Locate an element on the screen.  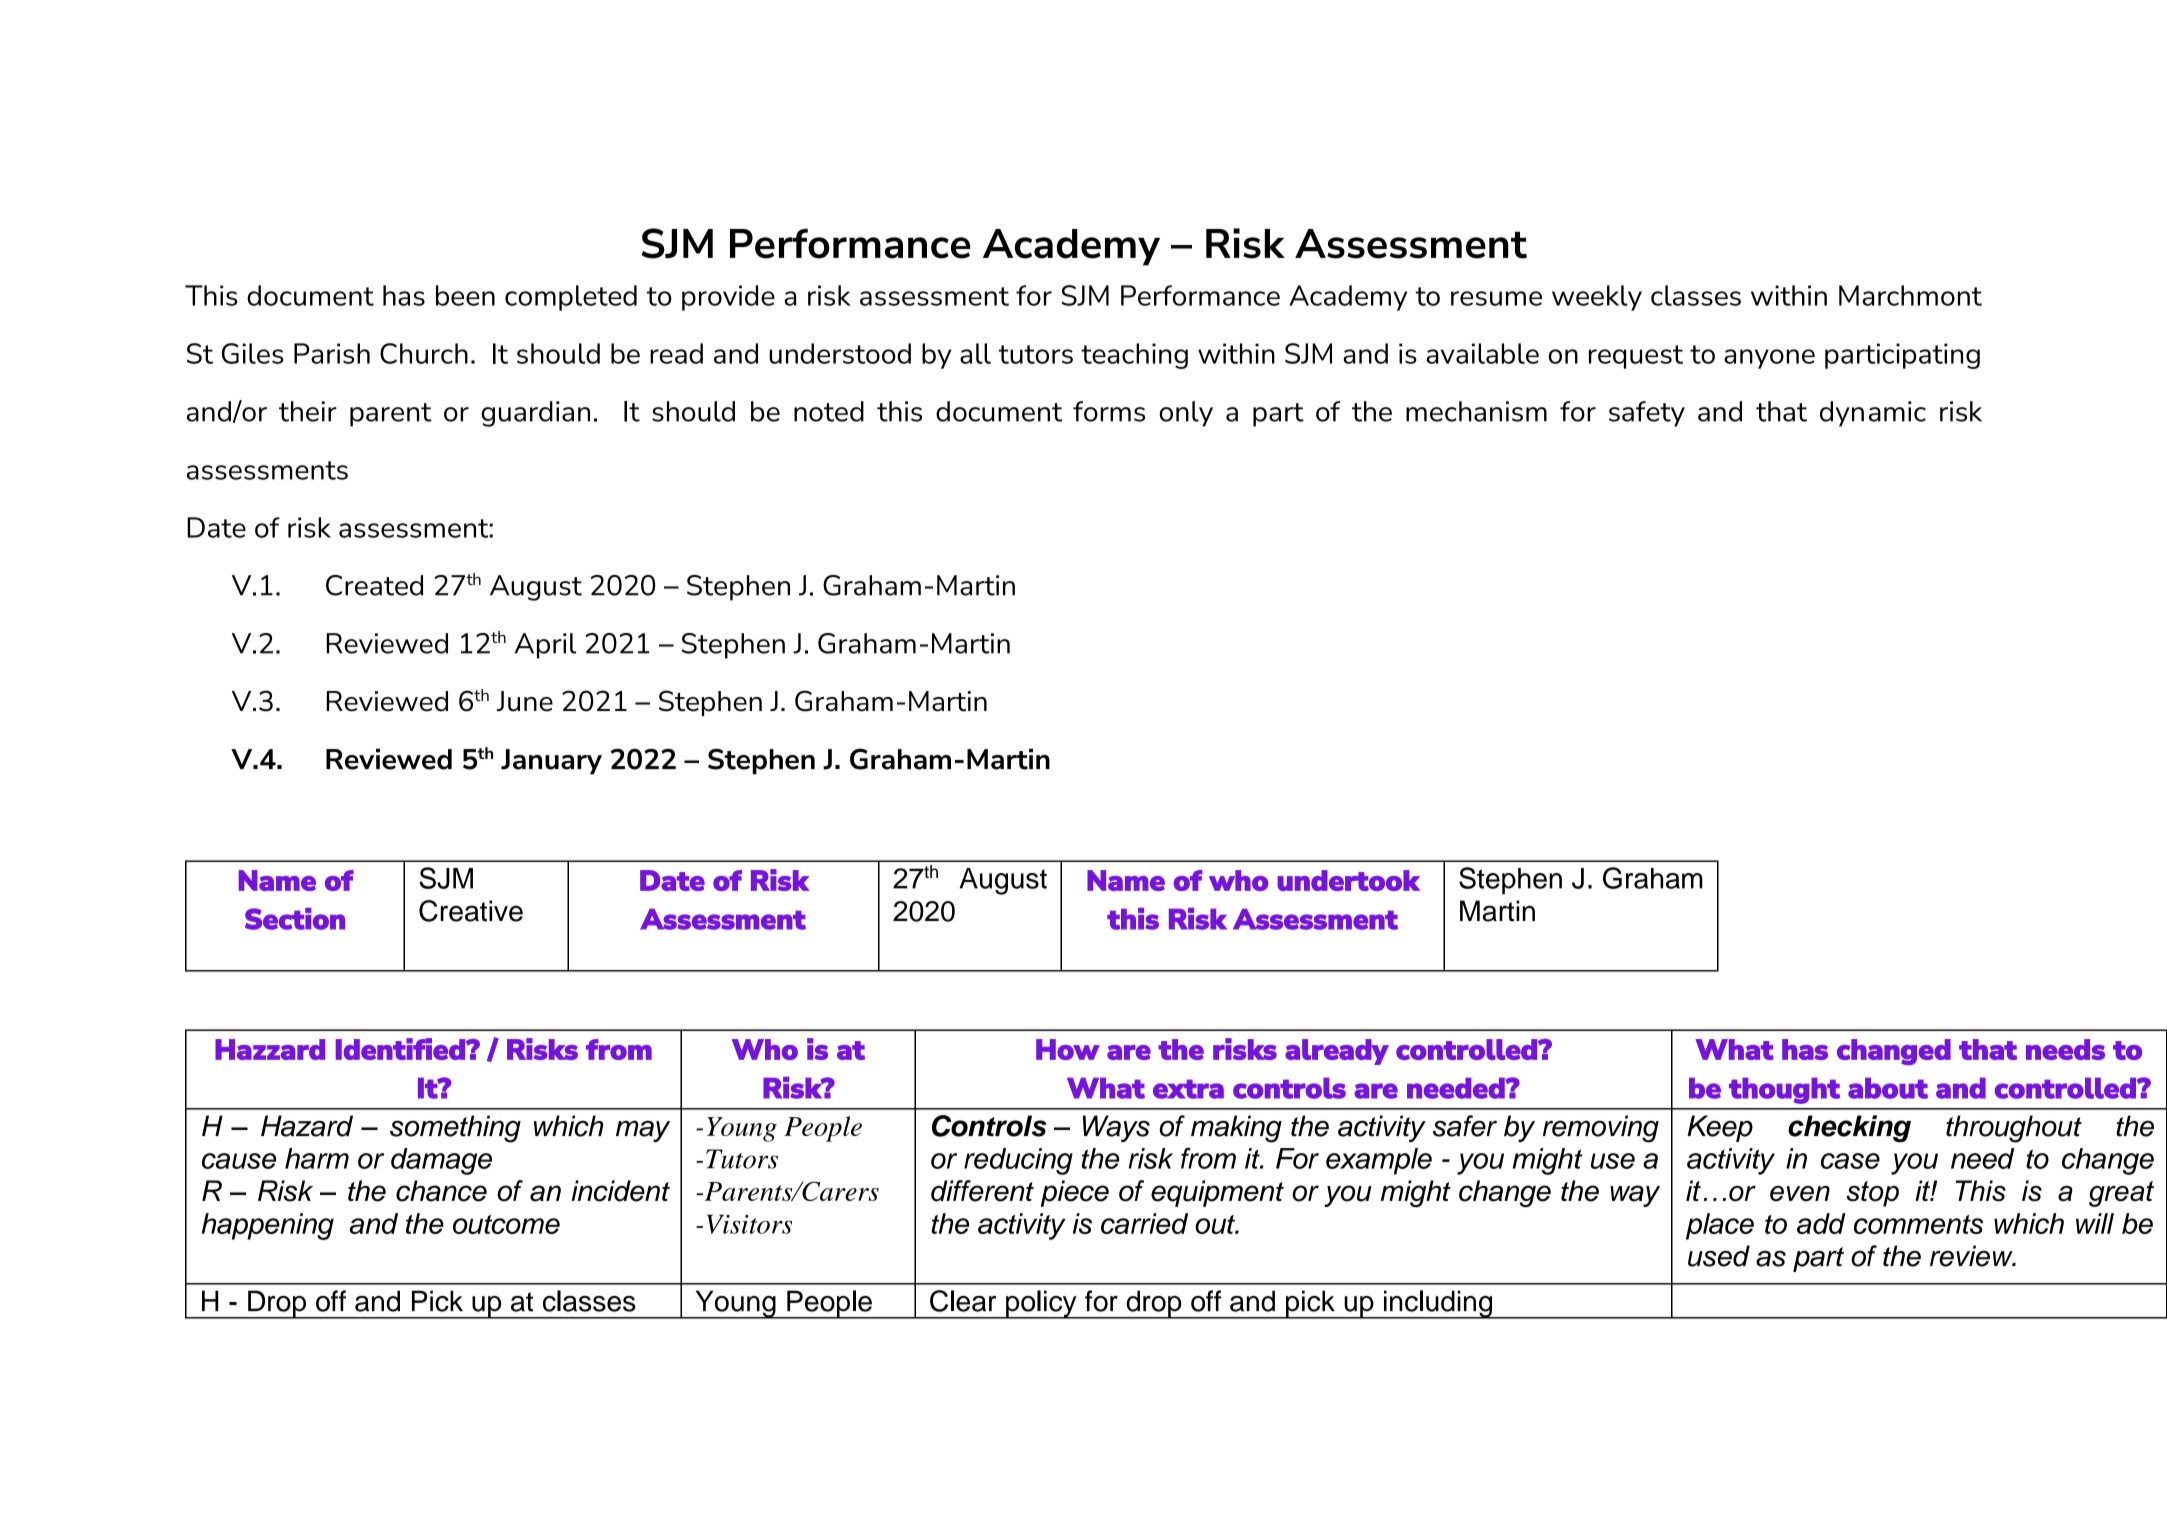
outcome is located at coordinates (506, 1224).
